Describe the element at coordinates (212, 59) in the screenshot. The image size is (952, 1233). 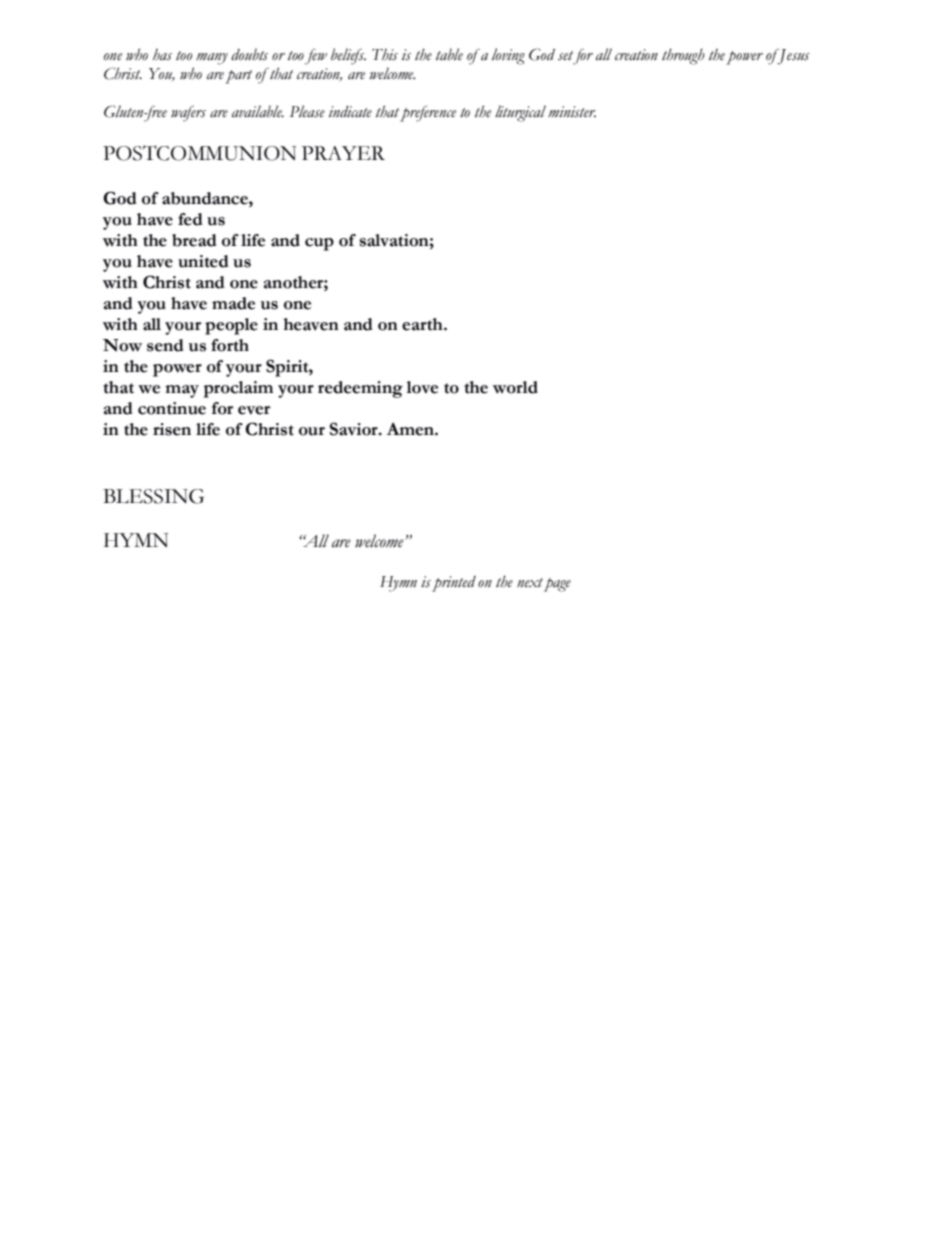
I see `many` at that location.
